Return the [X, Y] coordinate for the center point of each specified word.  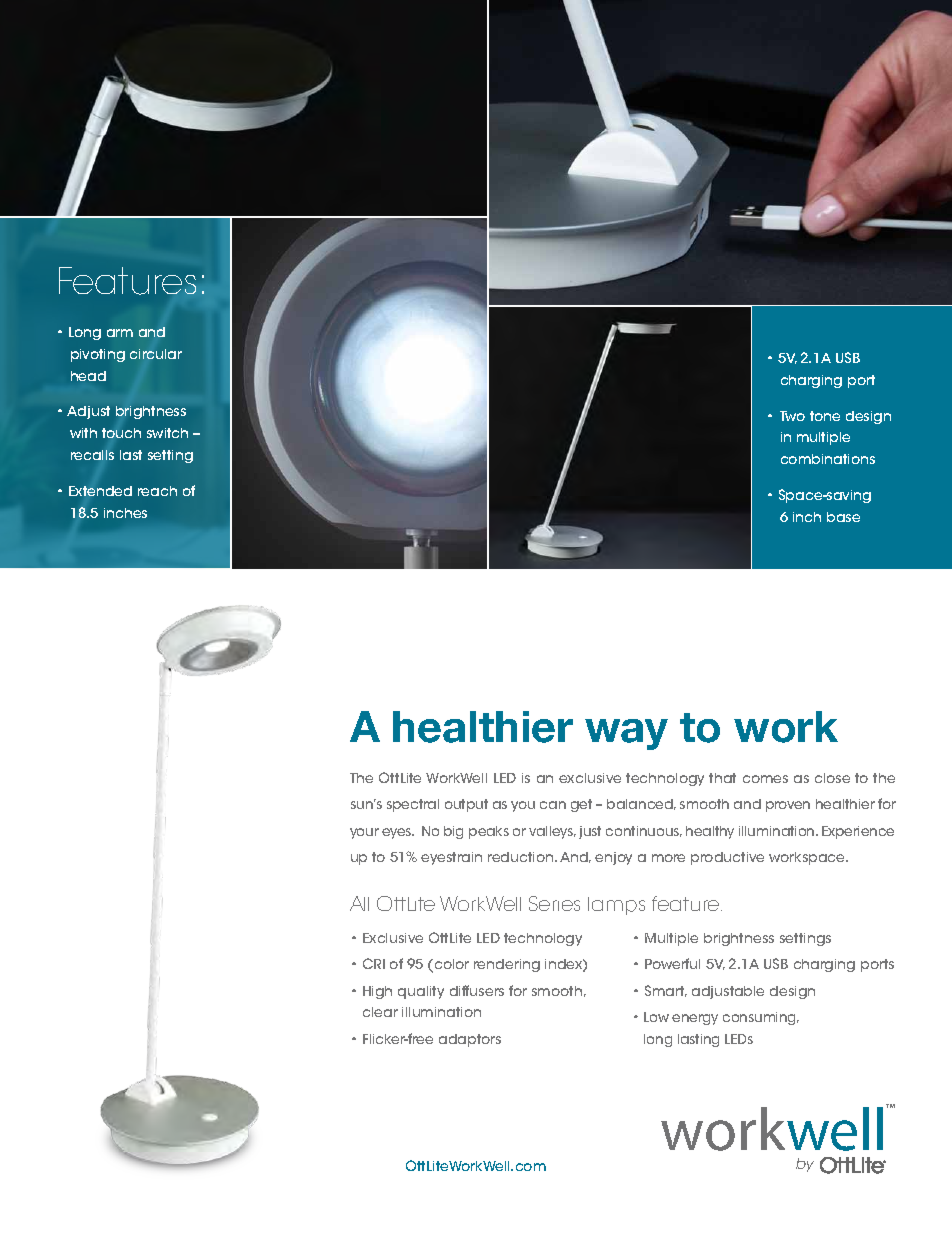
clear [380, 1012]
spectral [413, 805]
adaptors [470, 1040]
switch [167, 433]
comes [765, 779]
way [626, 734]
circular [156, 354]
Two [792, 416]
